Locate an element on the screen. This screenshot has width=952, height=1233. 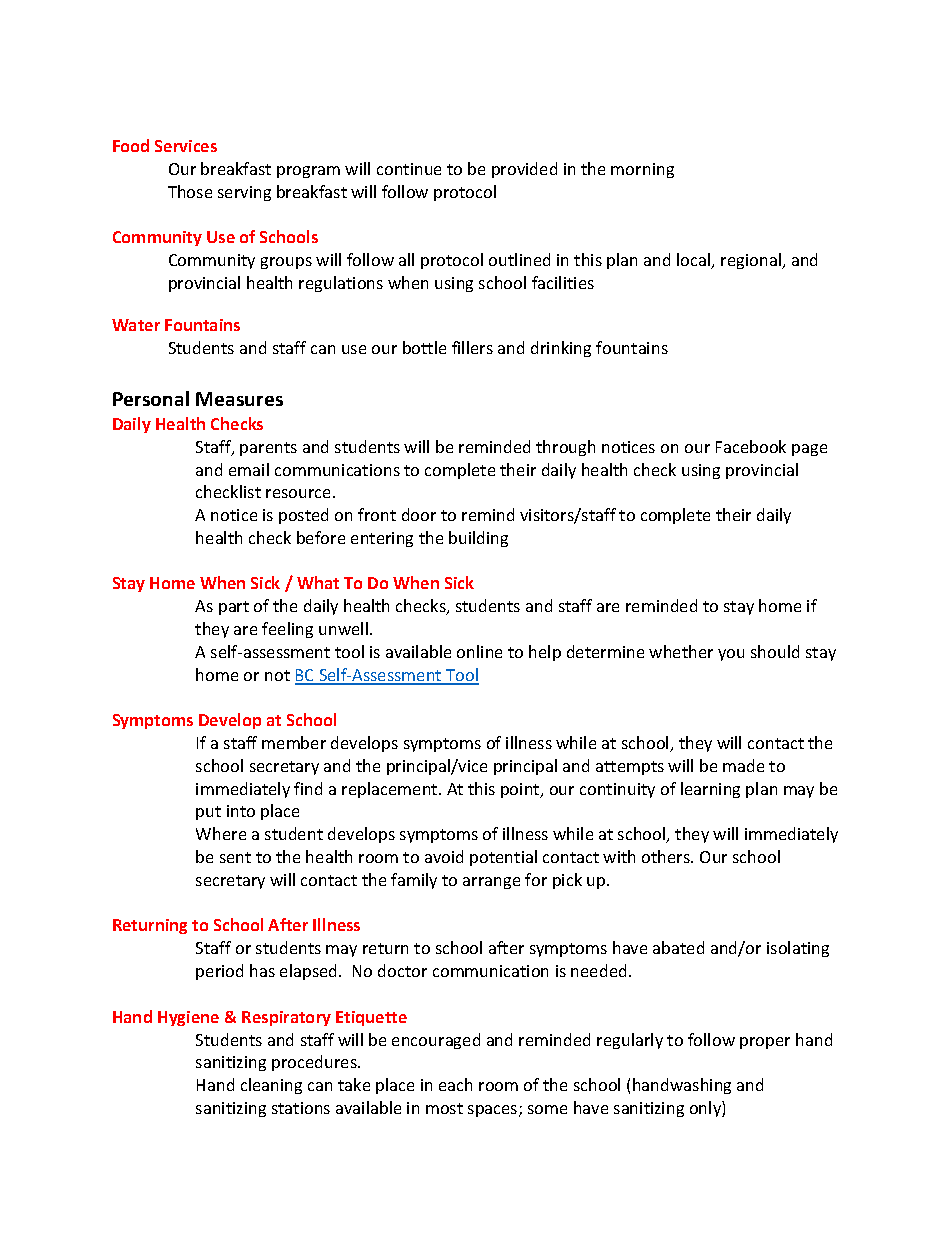
morning is located at coordinates (642, 170).
